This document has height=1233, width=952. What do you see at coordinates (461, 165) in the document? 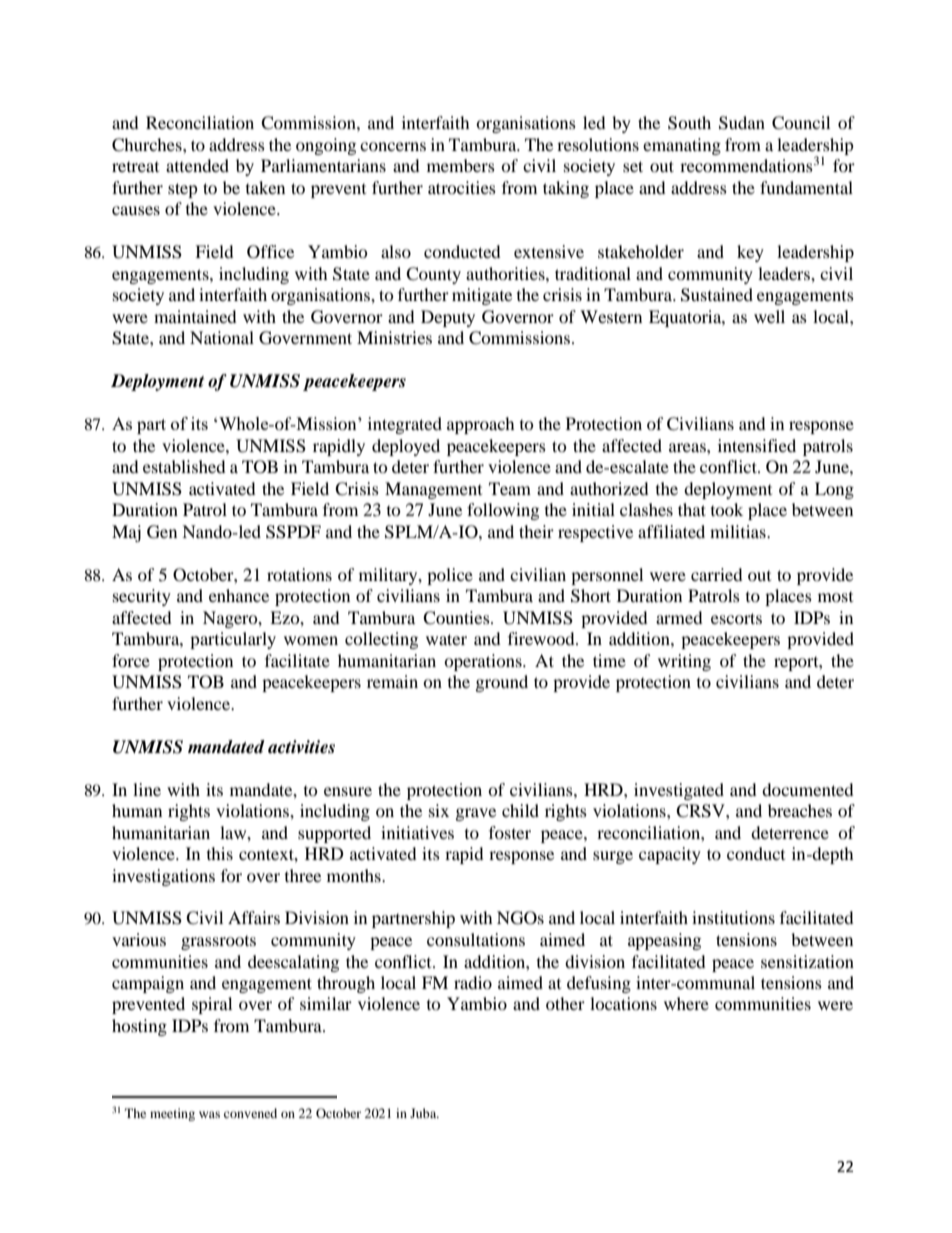
I see `members` at bounding box center [461, 165].
